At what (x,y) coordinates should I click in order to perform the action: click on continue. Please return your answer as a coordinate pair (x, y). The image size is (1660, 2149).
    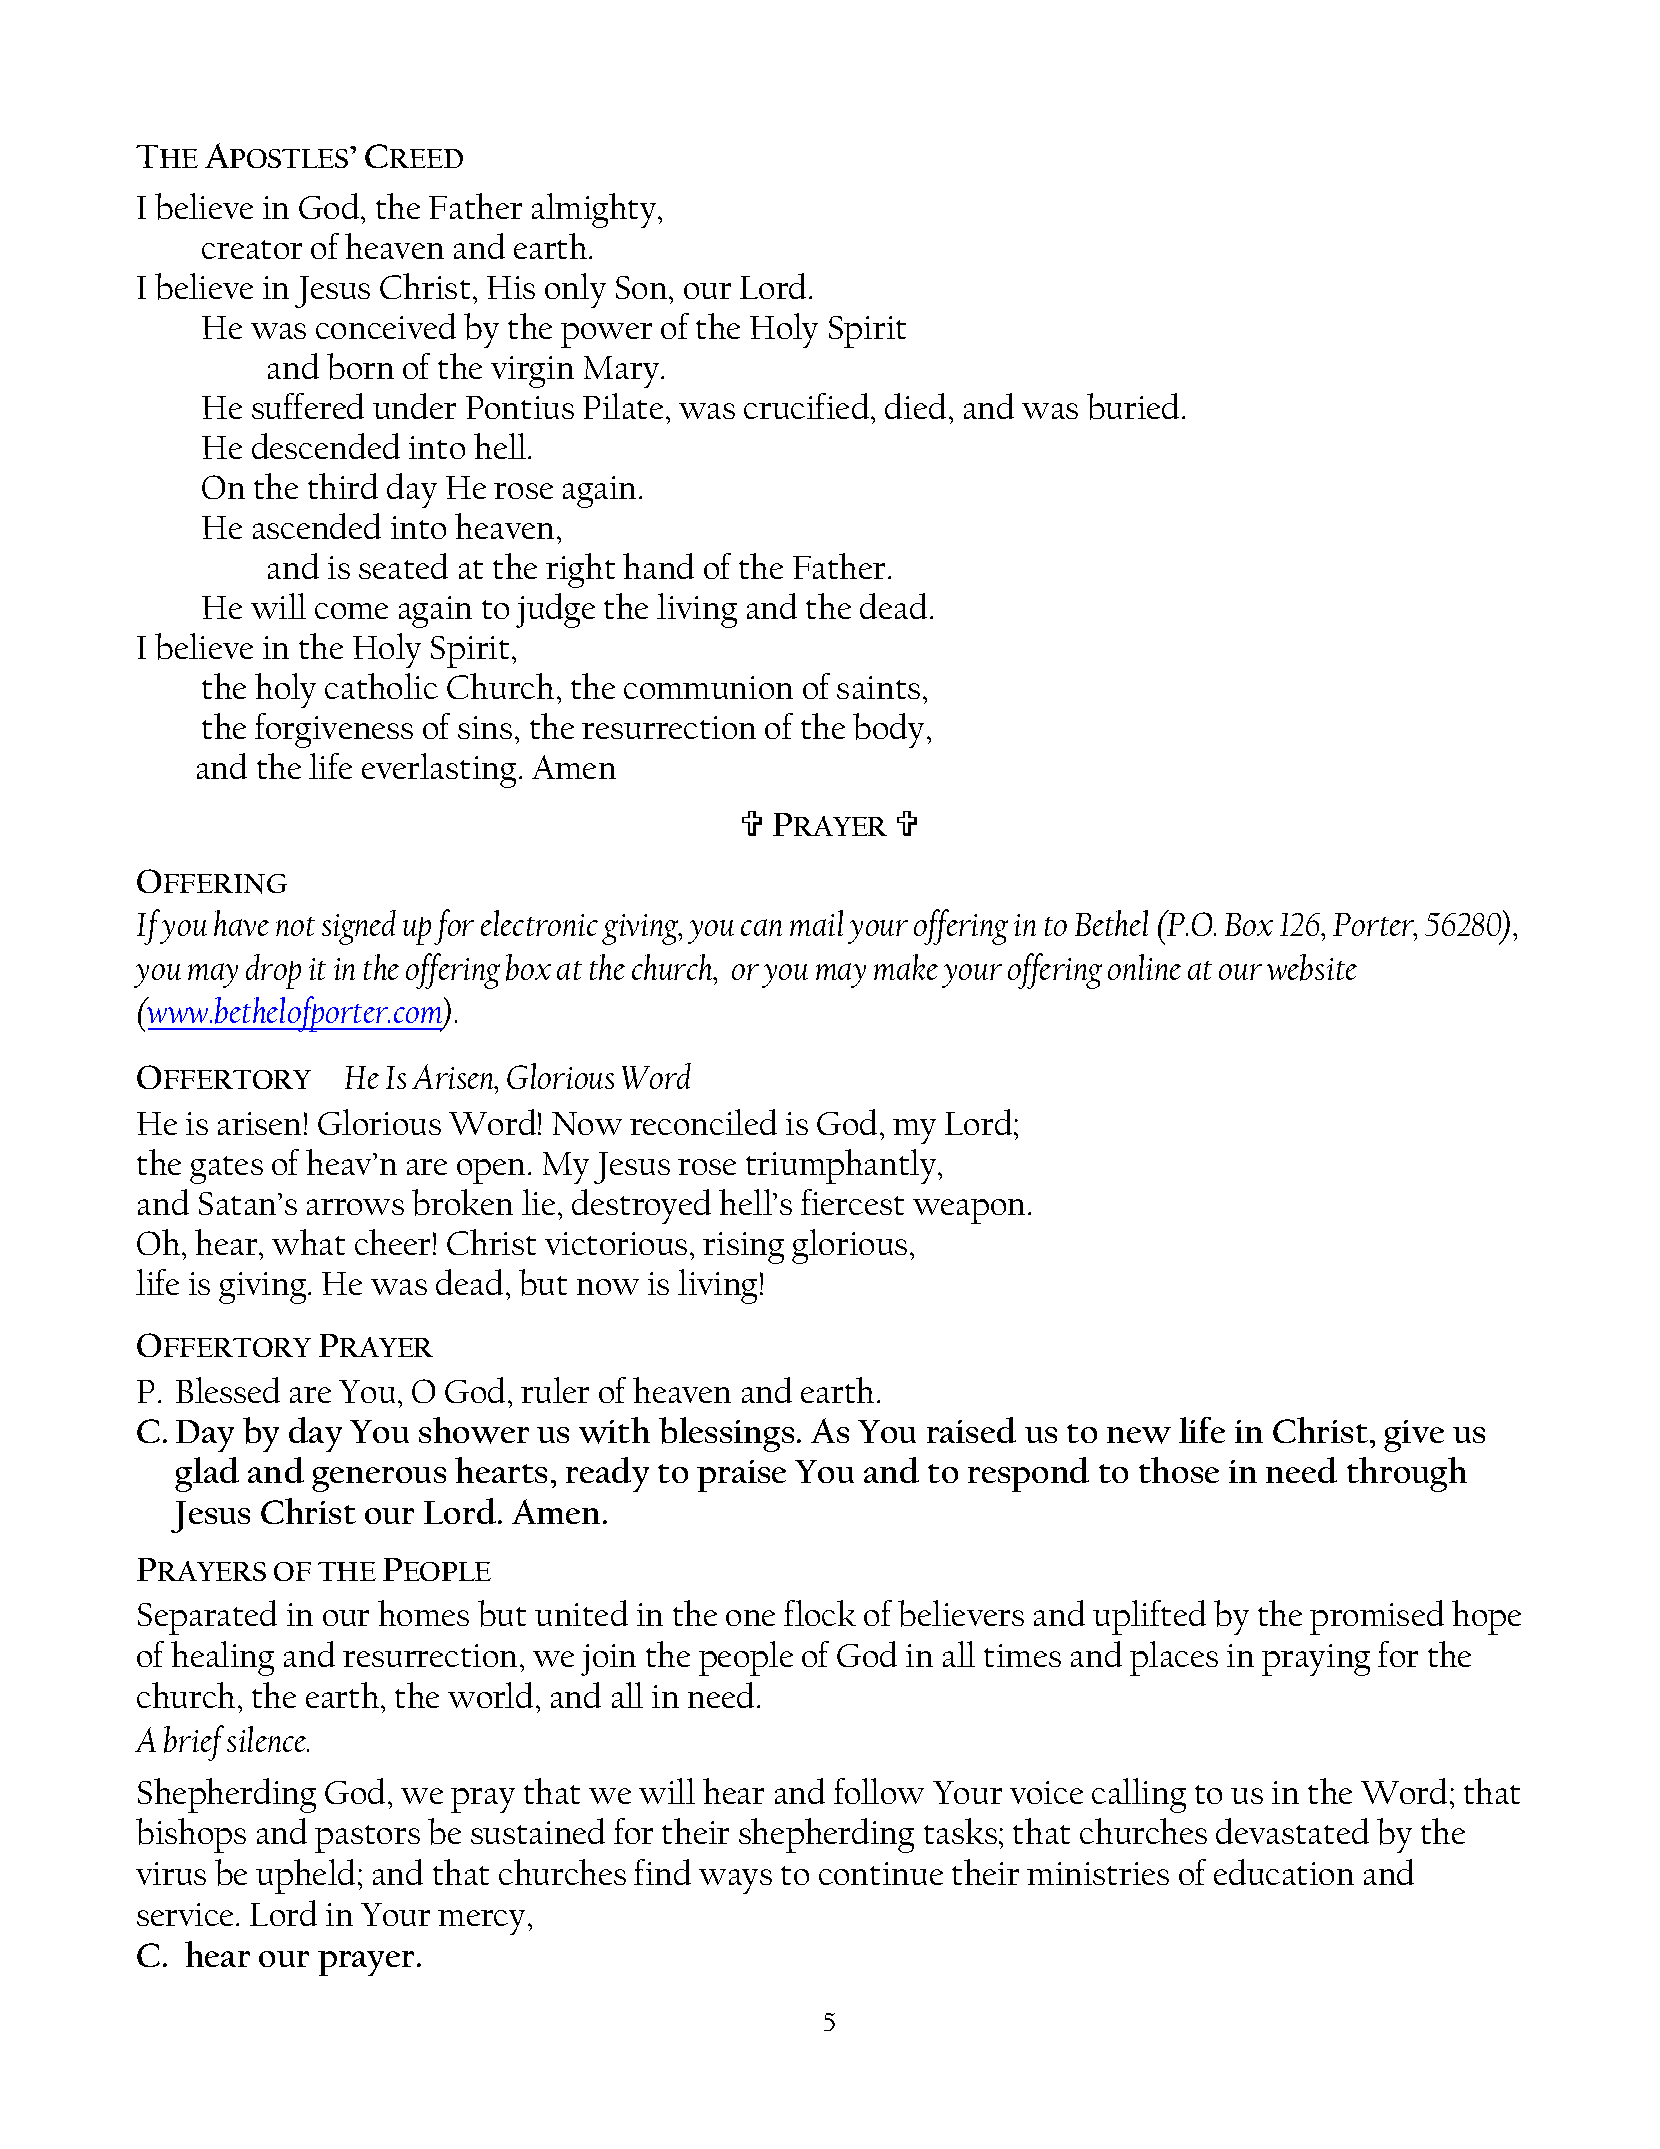
    Looking at the image, I should click on (881, 1873).
